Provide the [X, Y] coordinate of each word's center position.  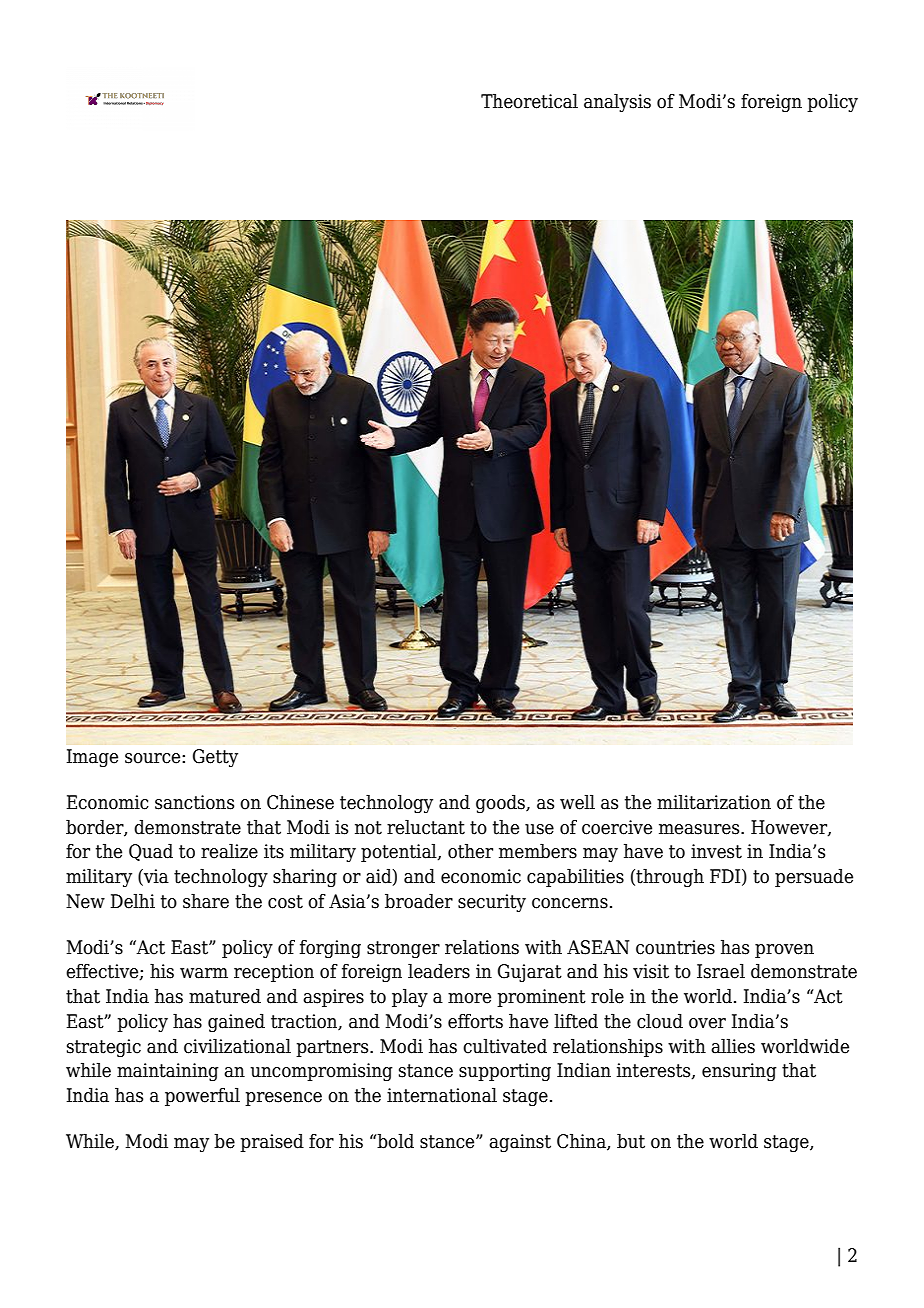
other [470, 851]
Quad [151, 852]
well [577, 802]
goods [501, 803]
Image [92, 758]
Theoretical [529, 101]
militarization [714, 802]
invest [716, 851]
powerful [202, 1096]
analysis [617, 102]
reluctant [426, 827]
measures [700, 829]
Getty [215, 758]
